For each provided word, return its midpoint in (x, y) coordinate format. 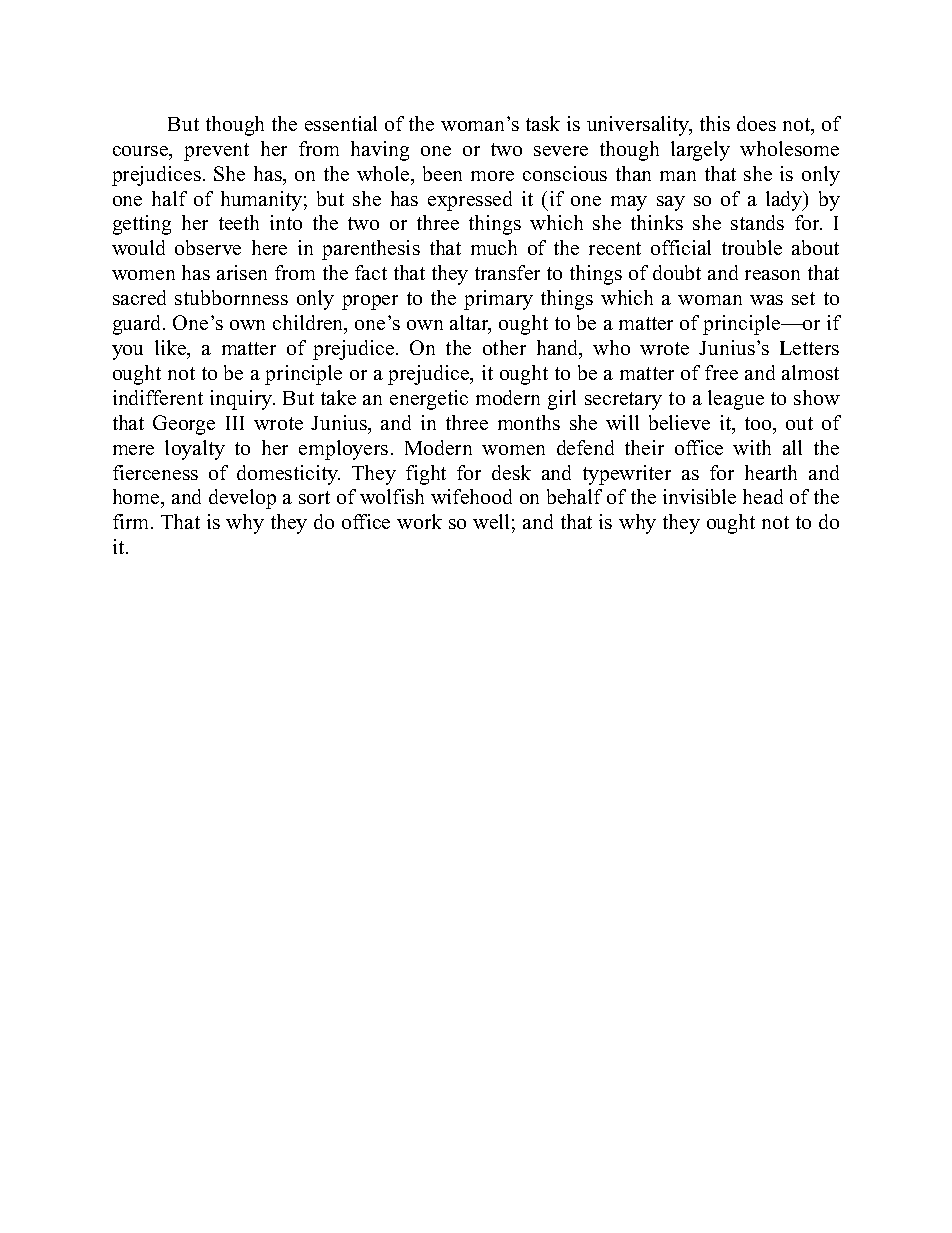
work (419, 521)
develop (242, 499)
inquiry (242, 400)
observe (208, 247)
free (721, 372)
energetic (429, 400)
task (543, 123)
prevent (216, 152)
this (715, 123)
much (494, 247)
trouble (752, 247)
